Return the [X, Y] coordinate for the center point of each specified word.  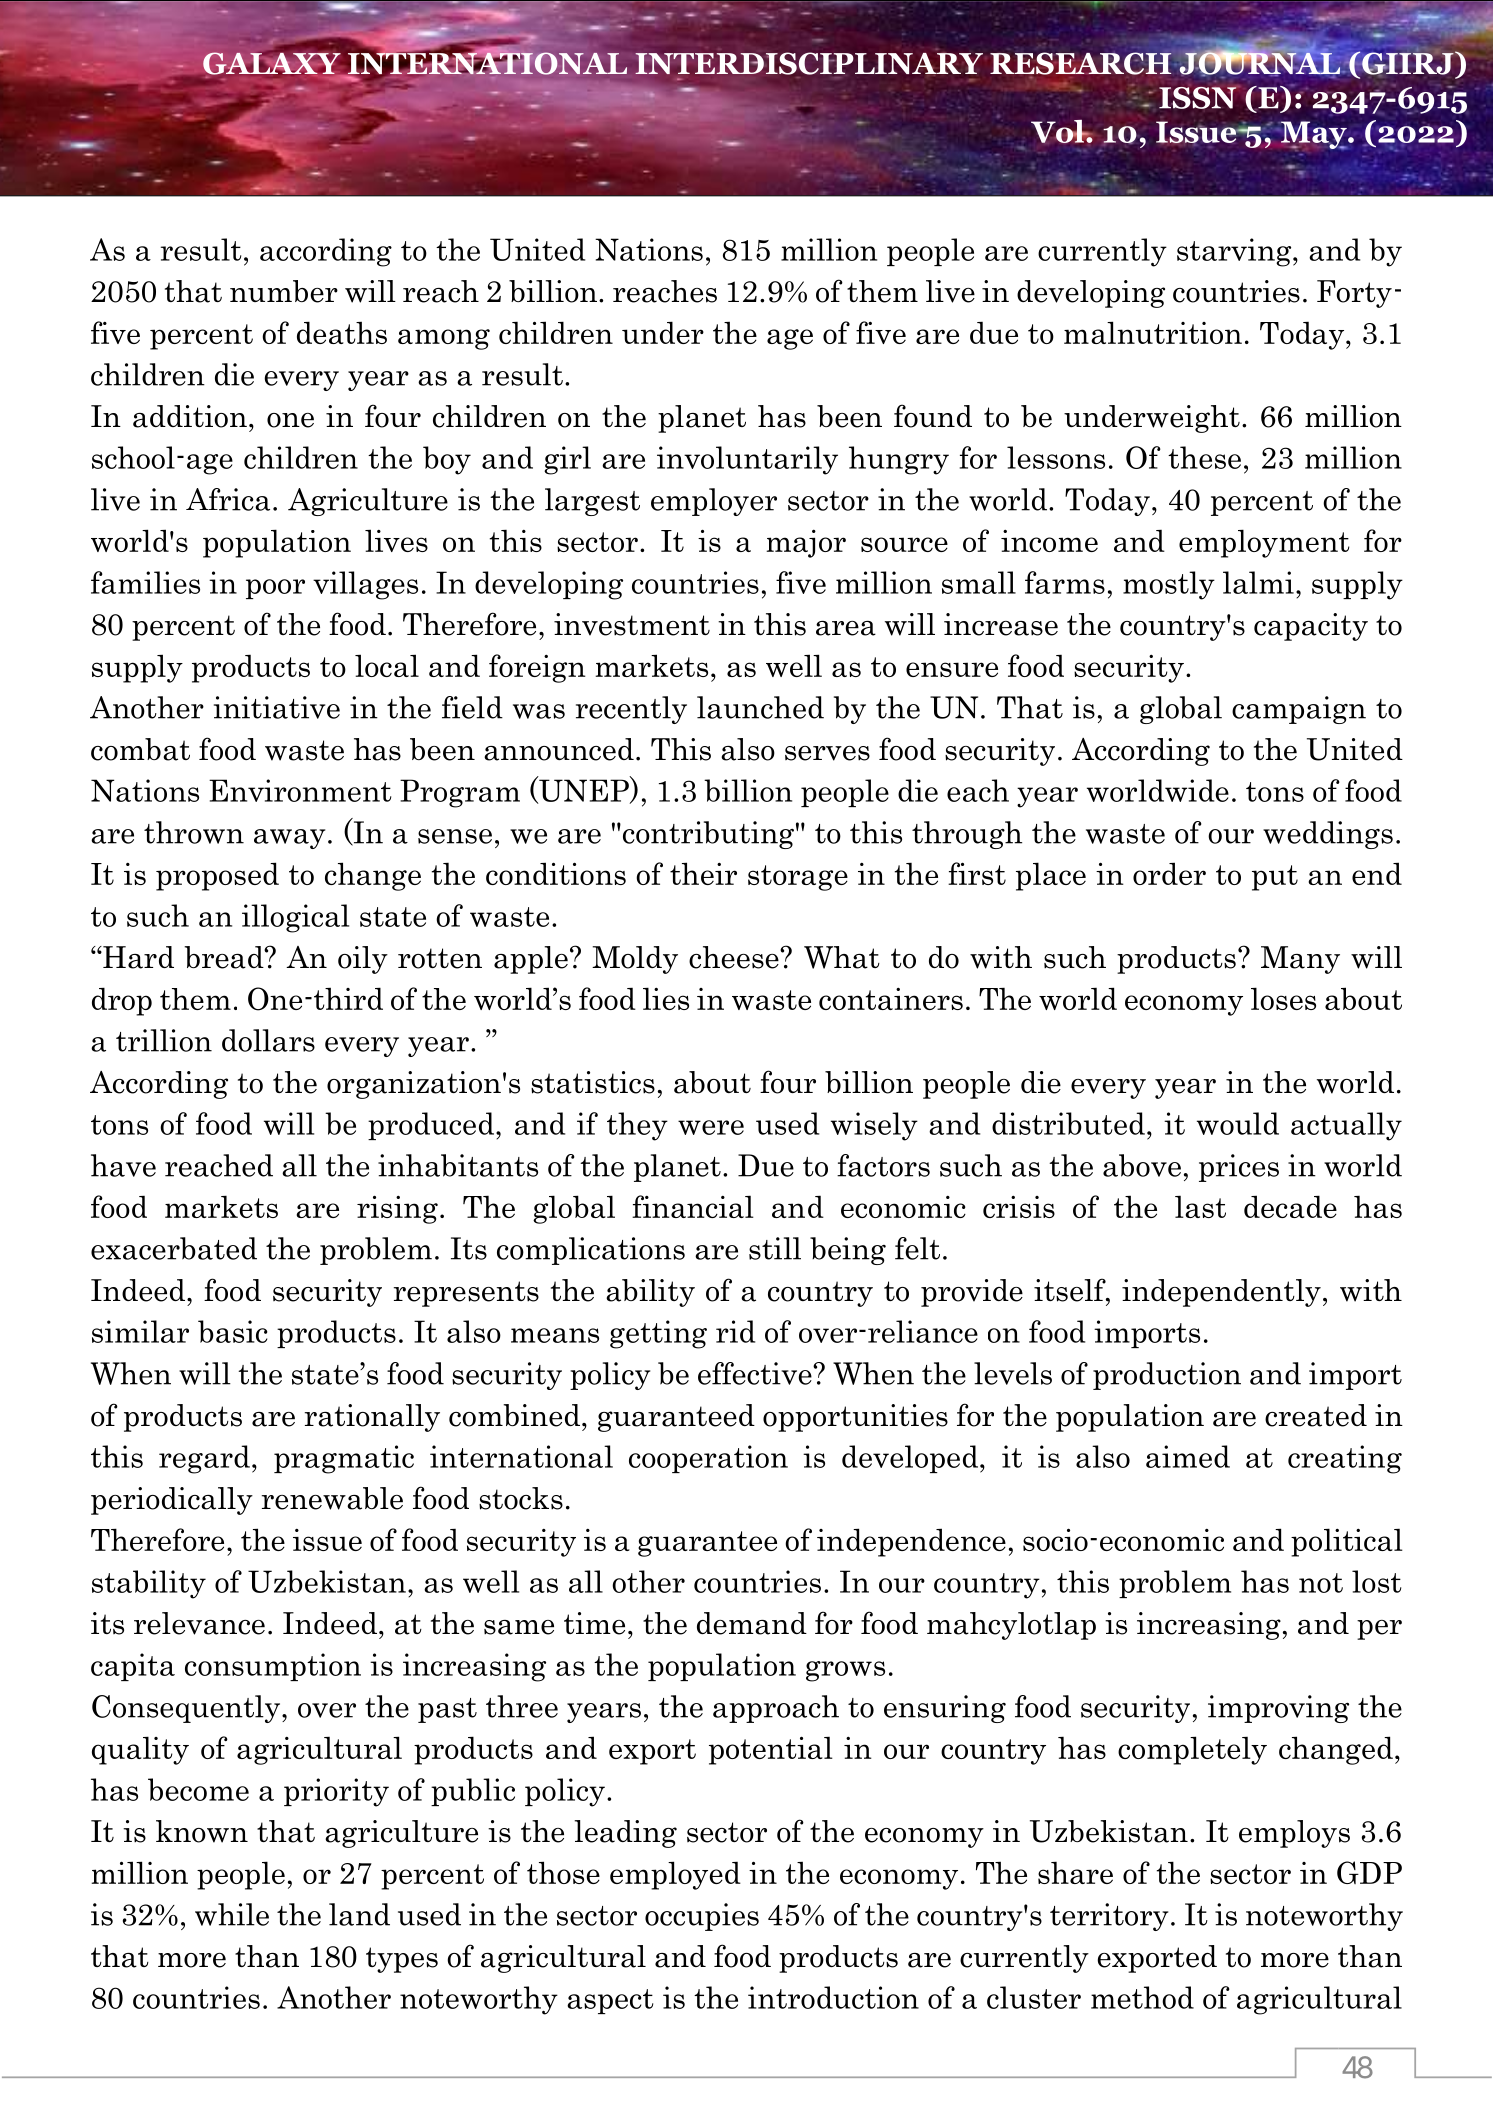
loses [1283, 998]
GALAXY [273, 63]
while [232, 1914]
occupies [702, 1917]
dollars [268, 1040]
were [711, 1127]
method [1142, 1997]
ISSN [1199, 97]
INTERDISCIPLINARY [808, 63]
